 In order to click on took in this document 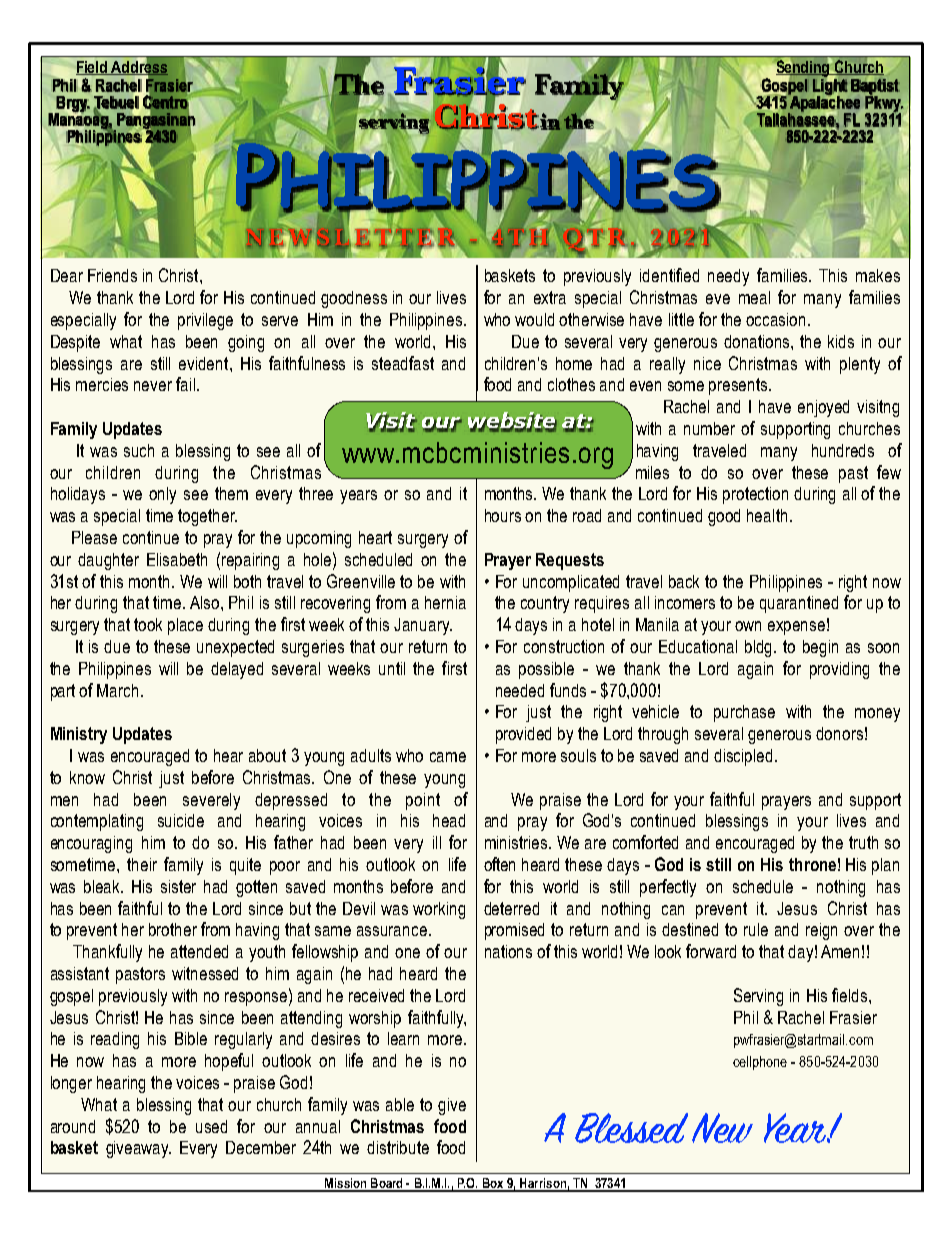, I will do `click(148, 624)`.
